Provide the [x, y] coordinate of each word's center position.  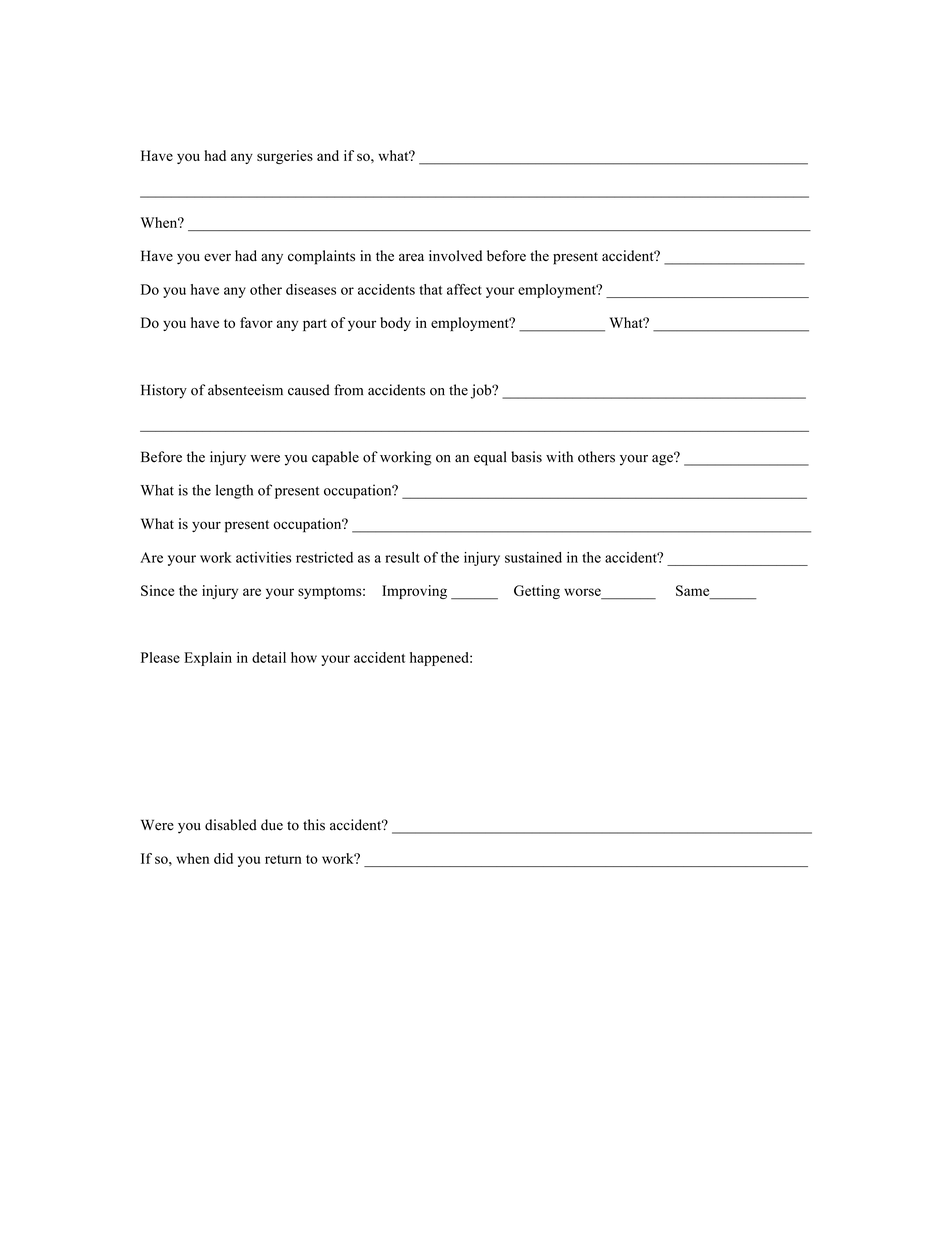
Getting [537, 592]
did [223, 858]
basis [526, 457]
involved [455, 256]
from [348, 390]
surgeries [285, 157]
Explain [208, 659]
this [314, 825]
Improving [414, 592]
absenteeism [245, 390]
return [283, 859]
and [328, 155]
